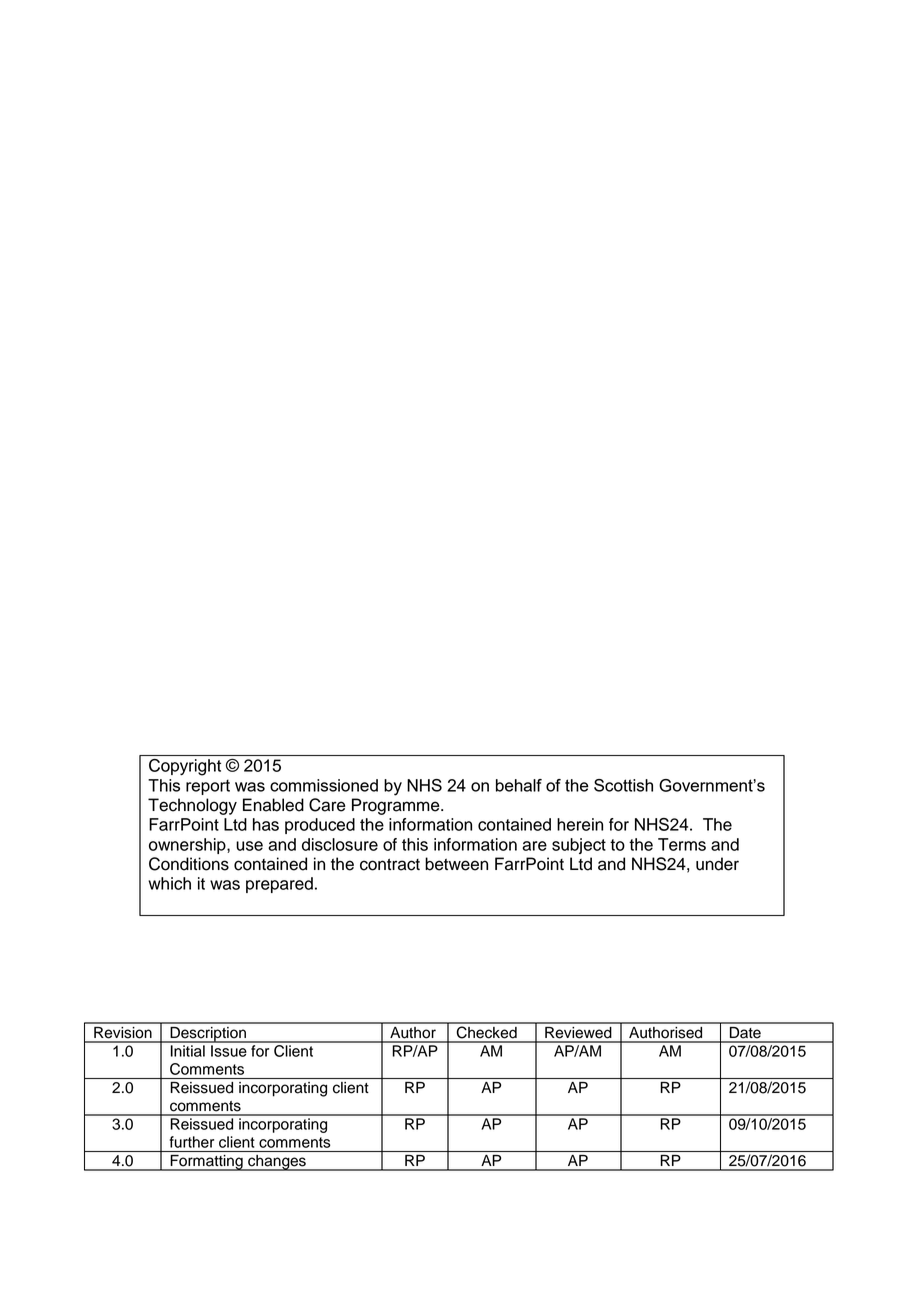 The height and width of the screenshot is (1308, 924). What do you see at coordinates (279, 885) in the screenshot?
I see `prepared` at bounding box center [279, 885].
